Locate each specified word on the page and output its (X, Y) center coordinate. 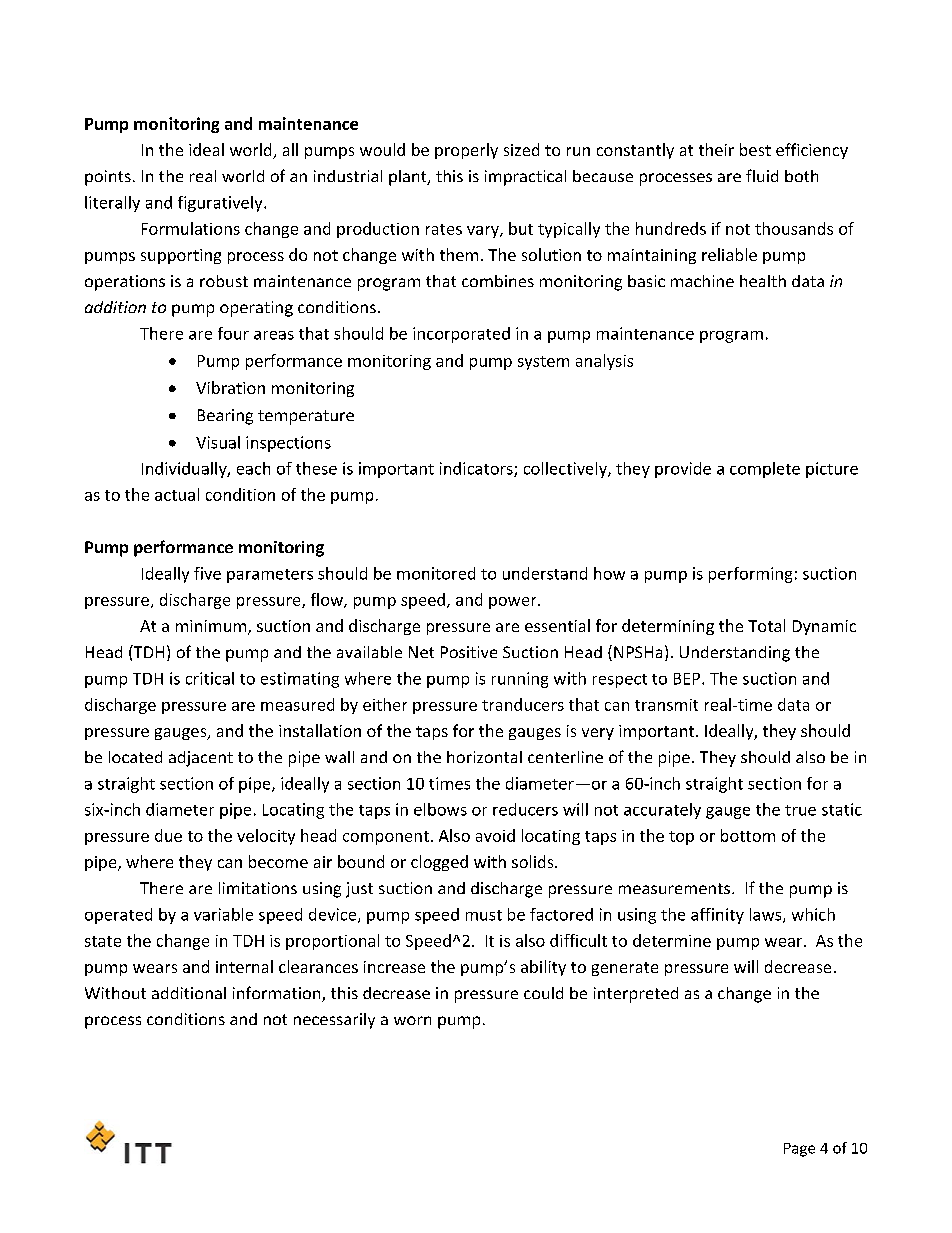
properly (466, 151)
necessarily (334, 1021)
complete (765, 470)
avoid (495, 835)
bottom (748, 835)
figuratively (221, 204)
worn (412, 1020)
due (168, 835)
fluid (762, 175)
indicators (477, 469)
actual (177, 494)
